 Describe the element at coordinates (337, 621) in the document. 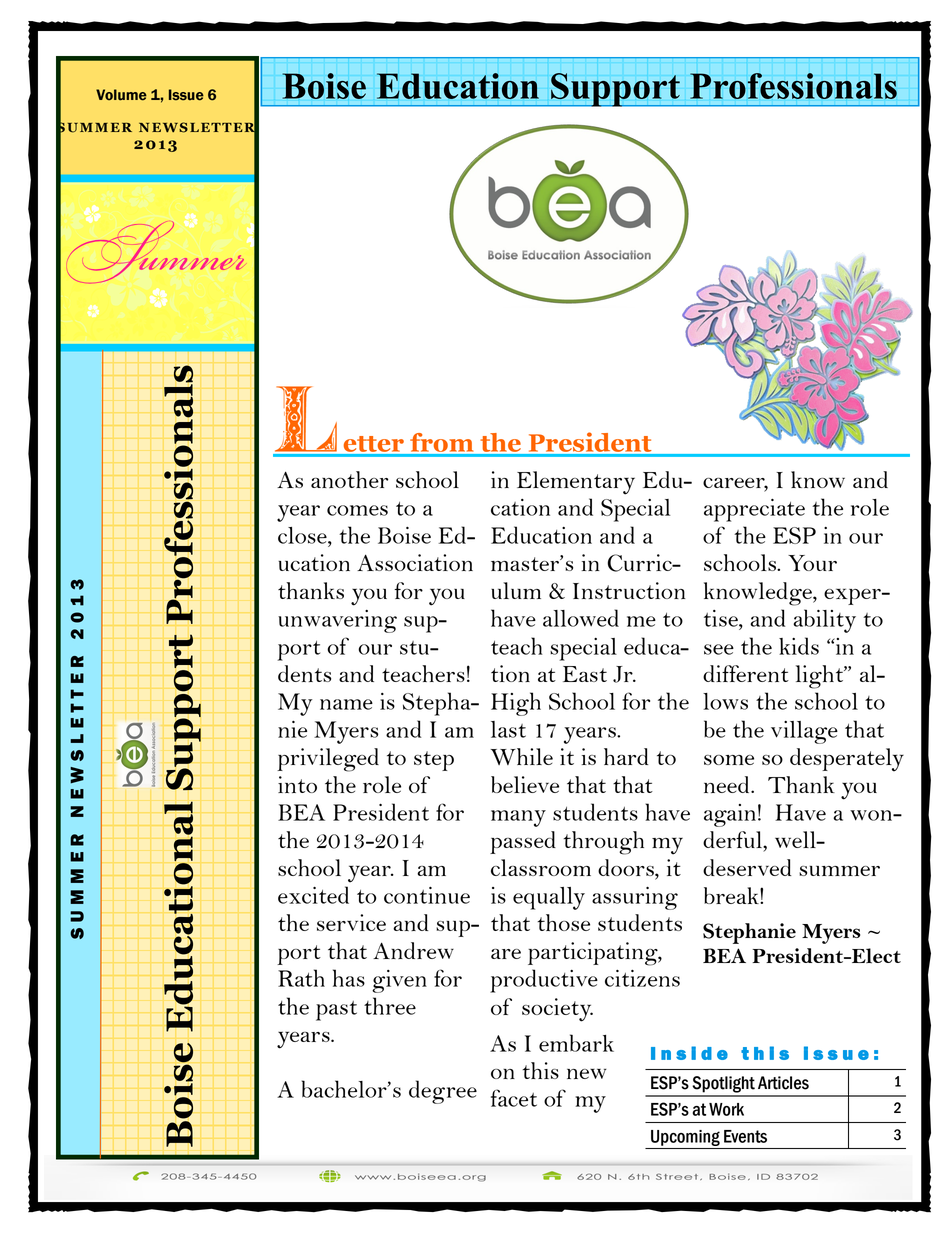

I see `unwavering` at that location.
